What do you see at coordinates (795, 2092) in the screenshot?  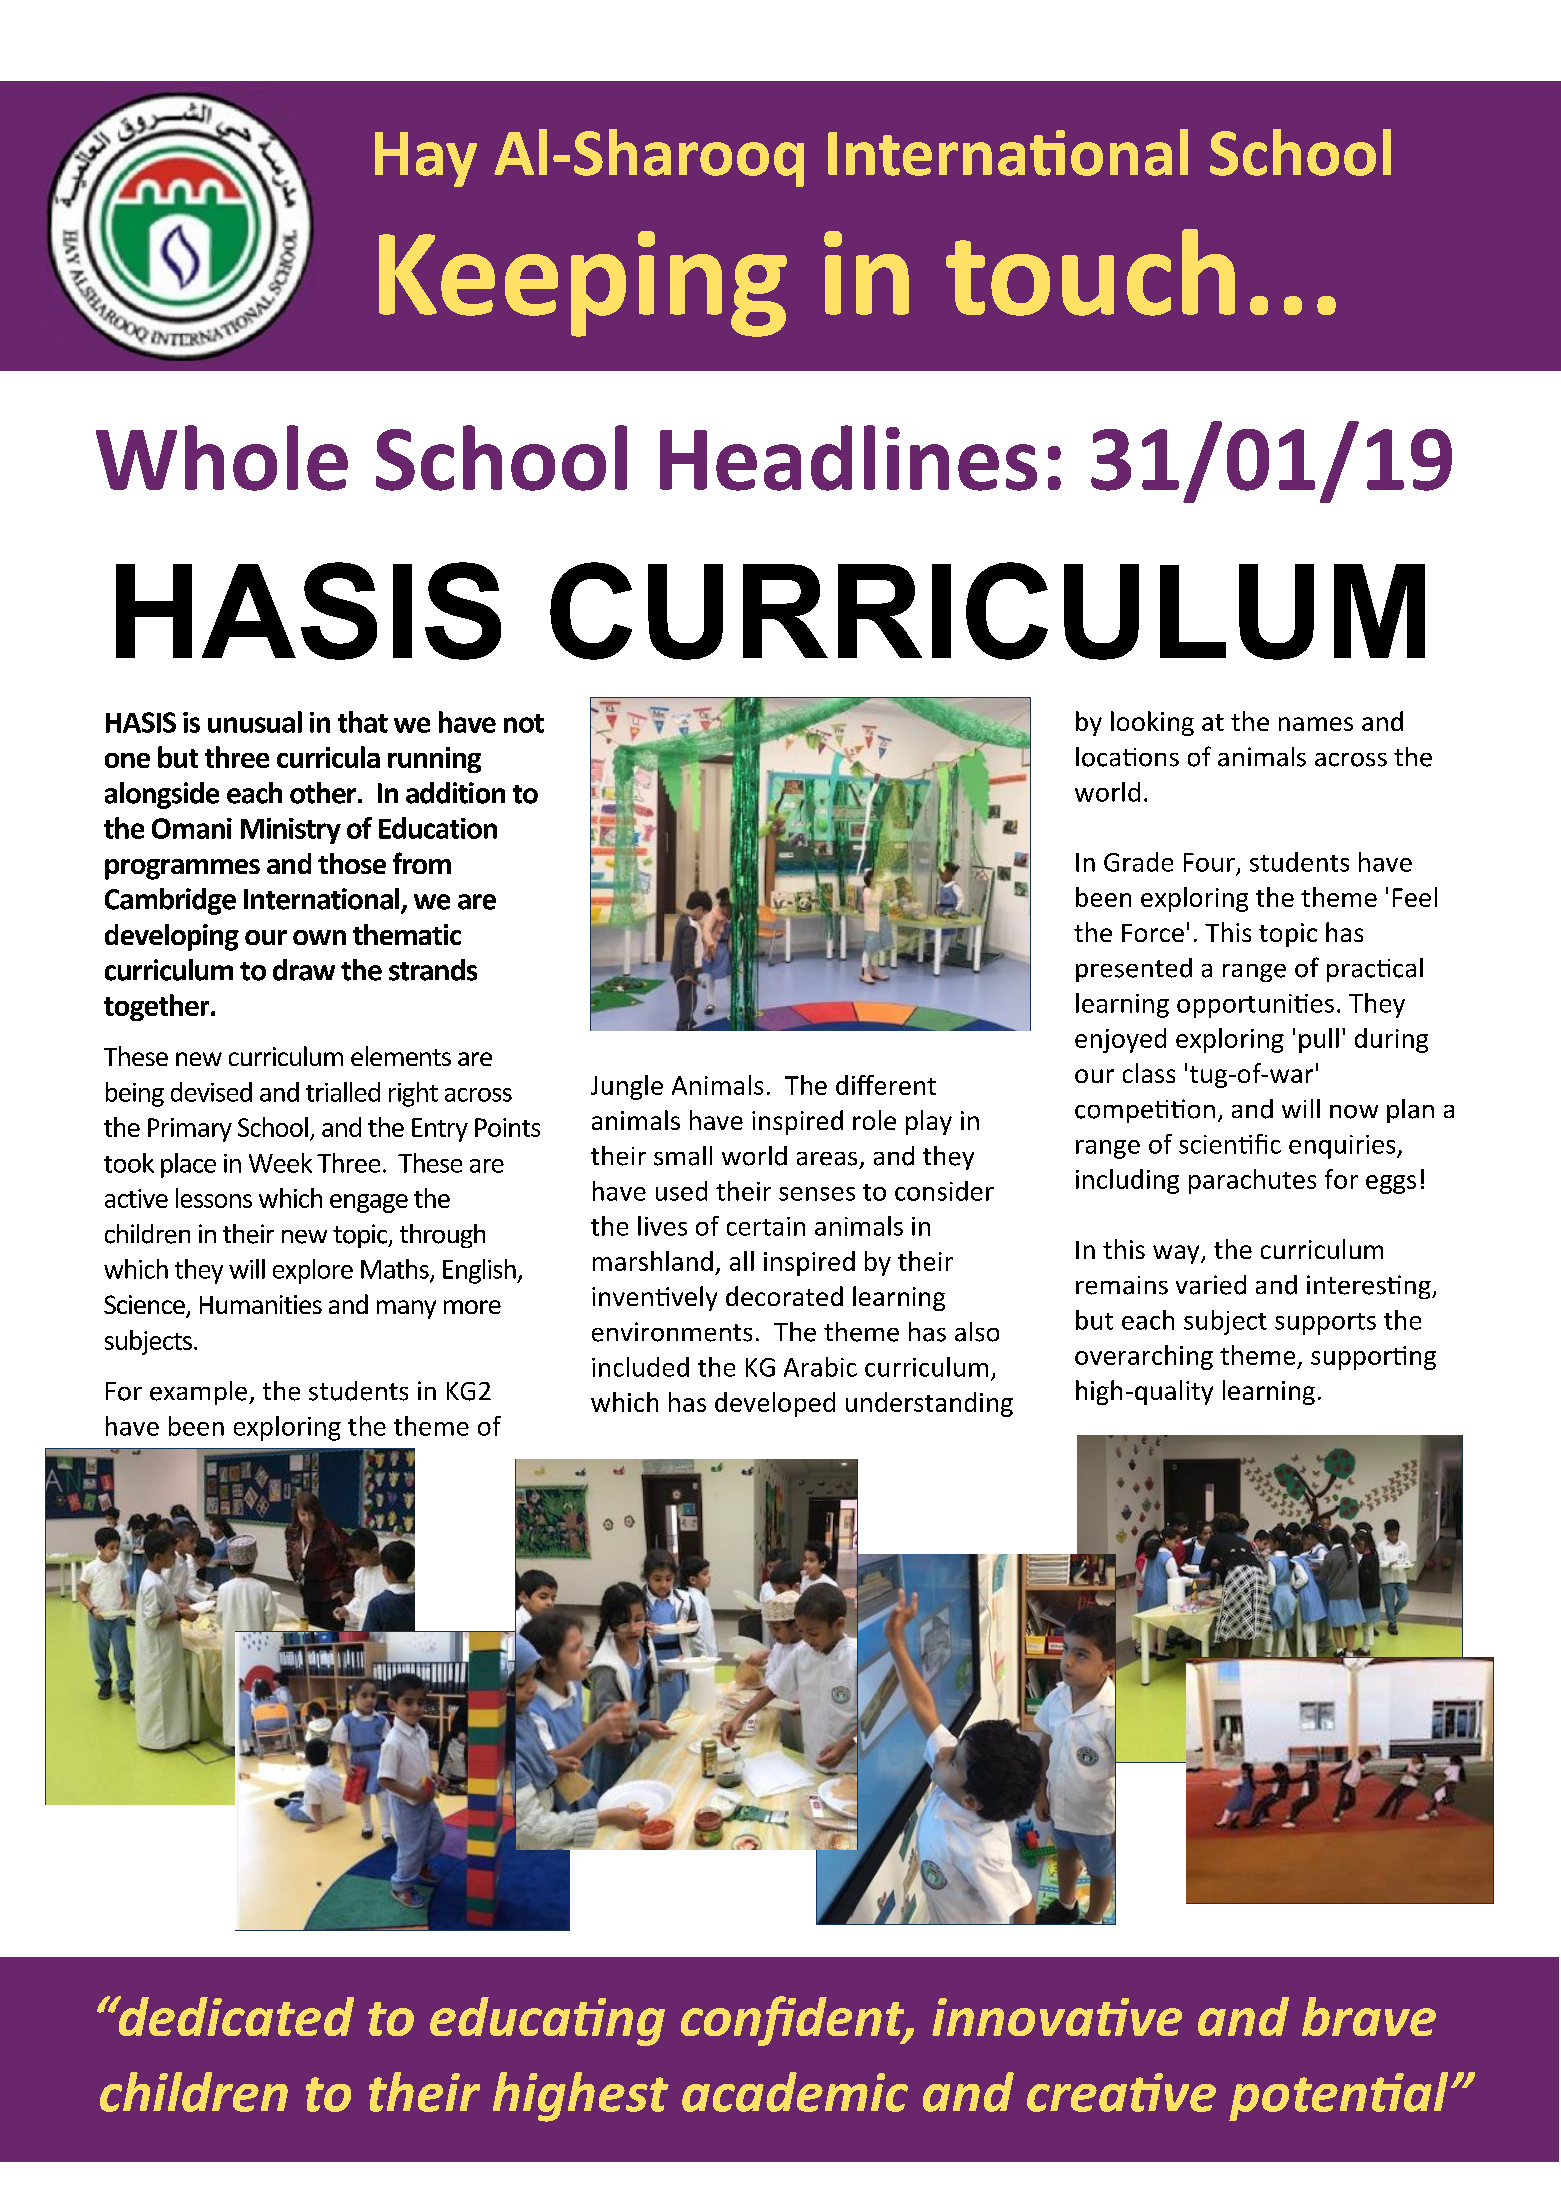 I see `academic` at bounding box center [795, 2092].
